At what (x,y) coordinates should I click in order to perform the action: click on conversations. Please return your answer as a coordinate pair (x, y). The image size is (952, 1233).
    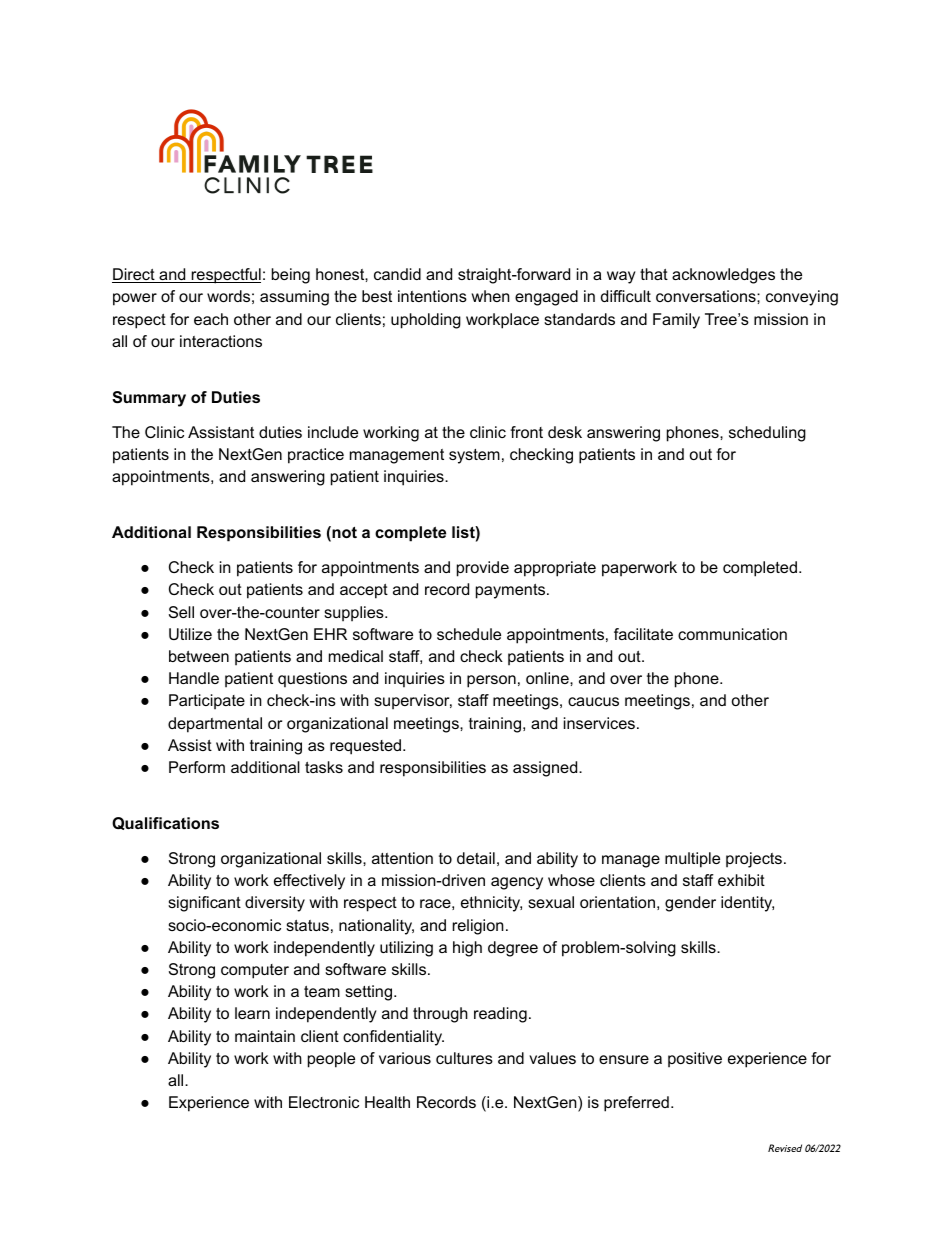
    Looking at the image, I should click on (707, 296).
